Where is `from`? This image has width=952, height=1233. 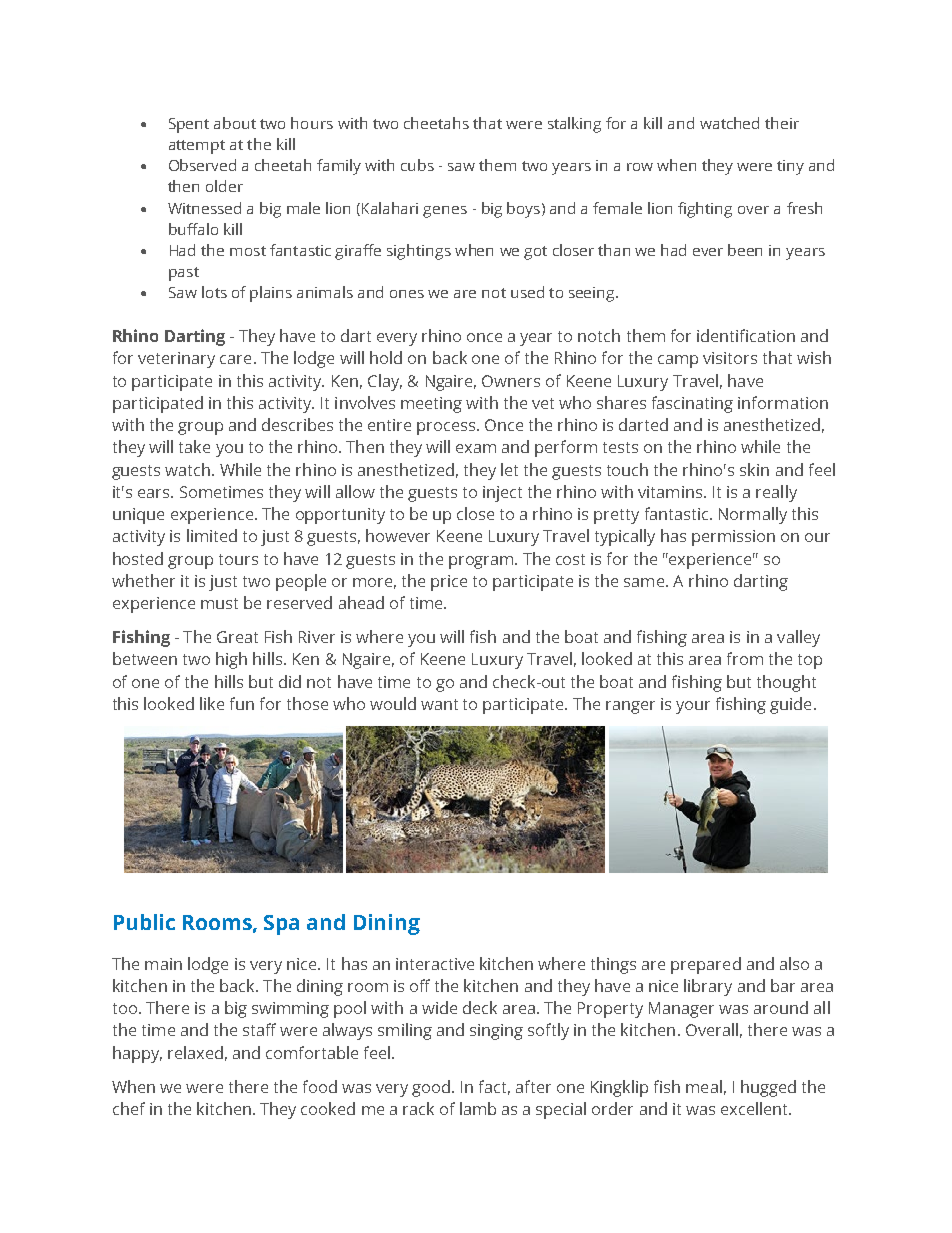 from is located at coordinates (745, 658).
